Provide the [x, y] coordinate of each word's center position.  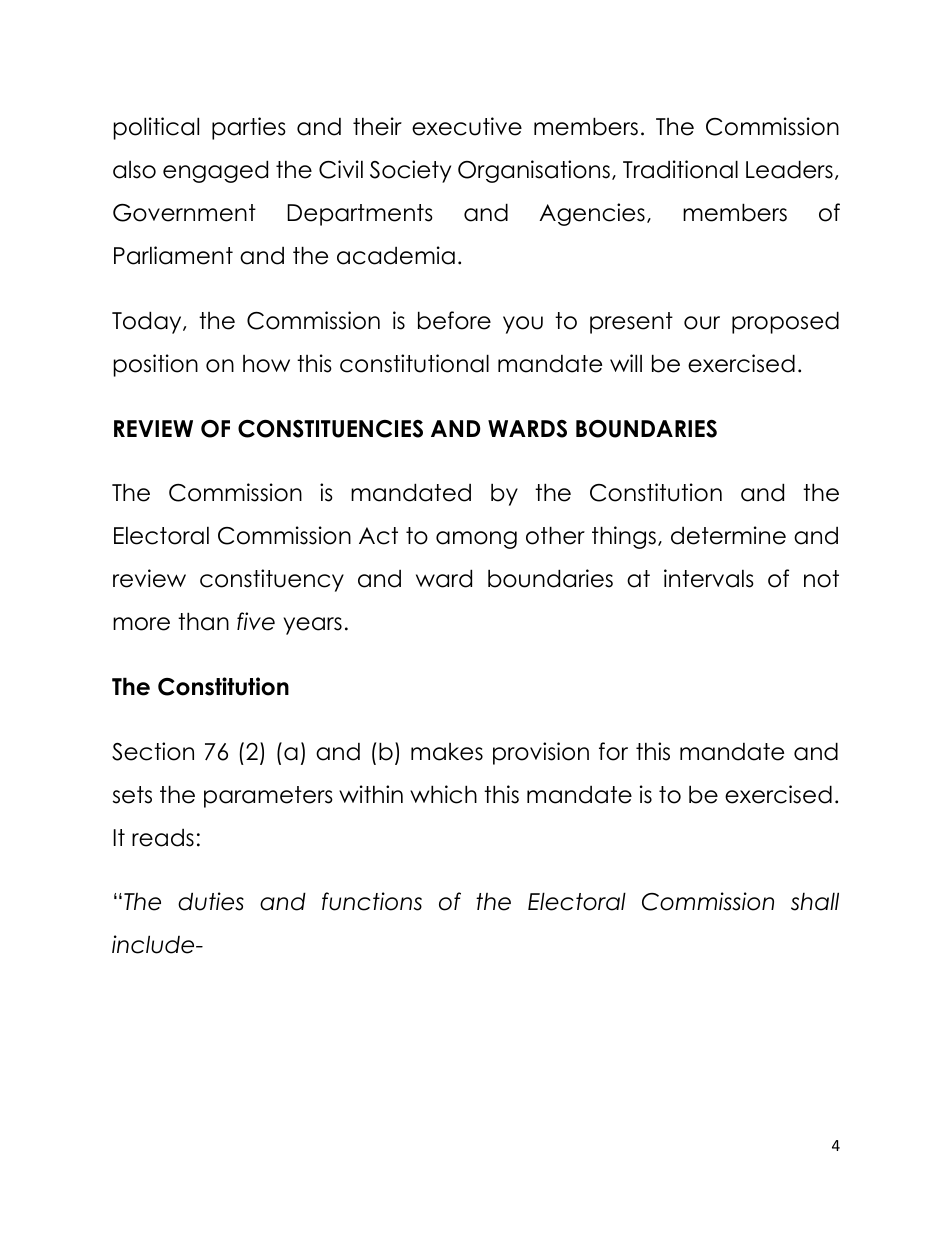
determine [728, 535]
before [454, 320]
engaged [215, 171]
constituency [272, 580]
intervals [709, 578]
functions [372, 901]
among [476, 540]
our [702, 323]
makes [447, 752]
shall [815, 901]
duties [211, 901]
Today [148, 322]
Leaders [789, 169]
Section [153, 751]
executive [467, 126]
